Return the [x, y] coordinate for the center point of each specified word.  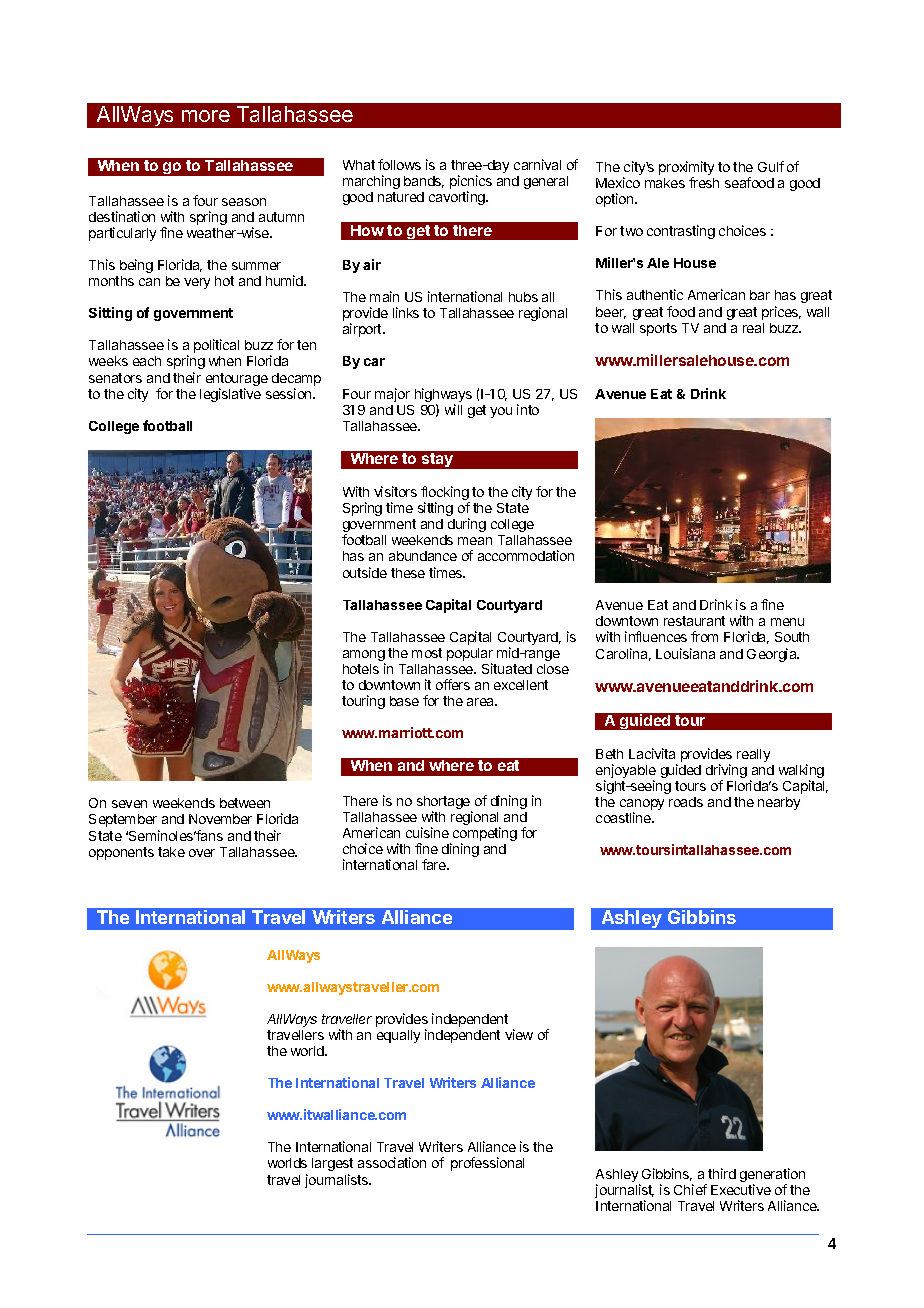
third [722, 1173]
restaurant [694, 621]
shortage [444, 804]
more [206, 116]
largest [332, 1166]
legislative [230, 395]
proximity [686, 169]
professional [487, 1164]
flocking [445, 494]
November [220, 819]
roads [686, 802]
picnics [471, 183]
